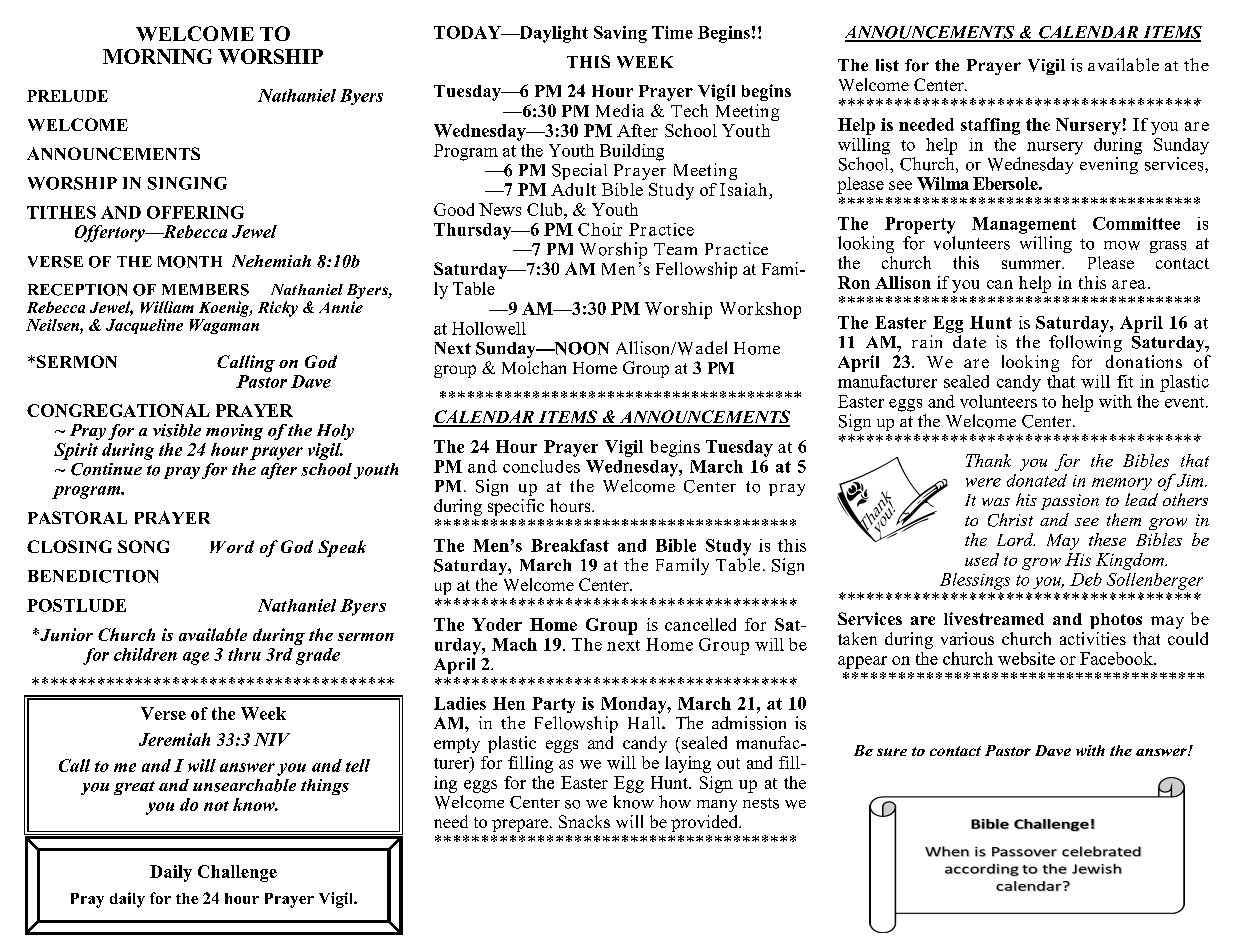  I want to click on MORNING, so click(157, 56).
